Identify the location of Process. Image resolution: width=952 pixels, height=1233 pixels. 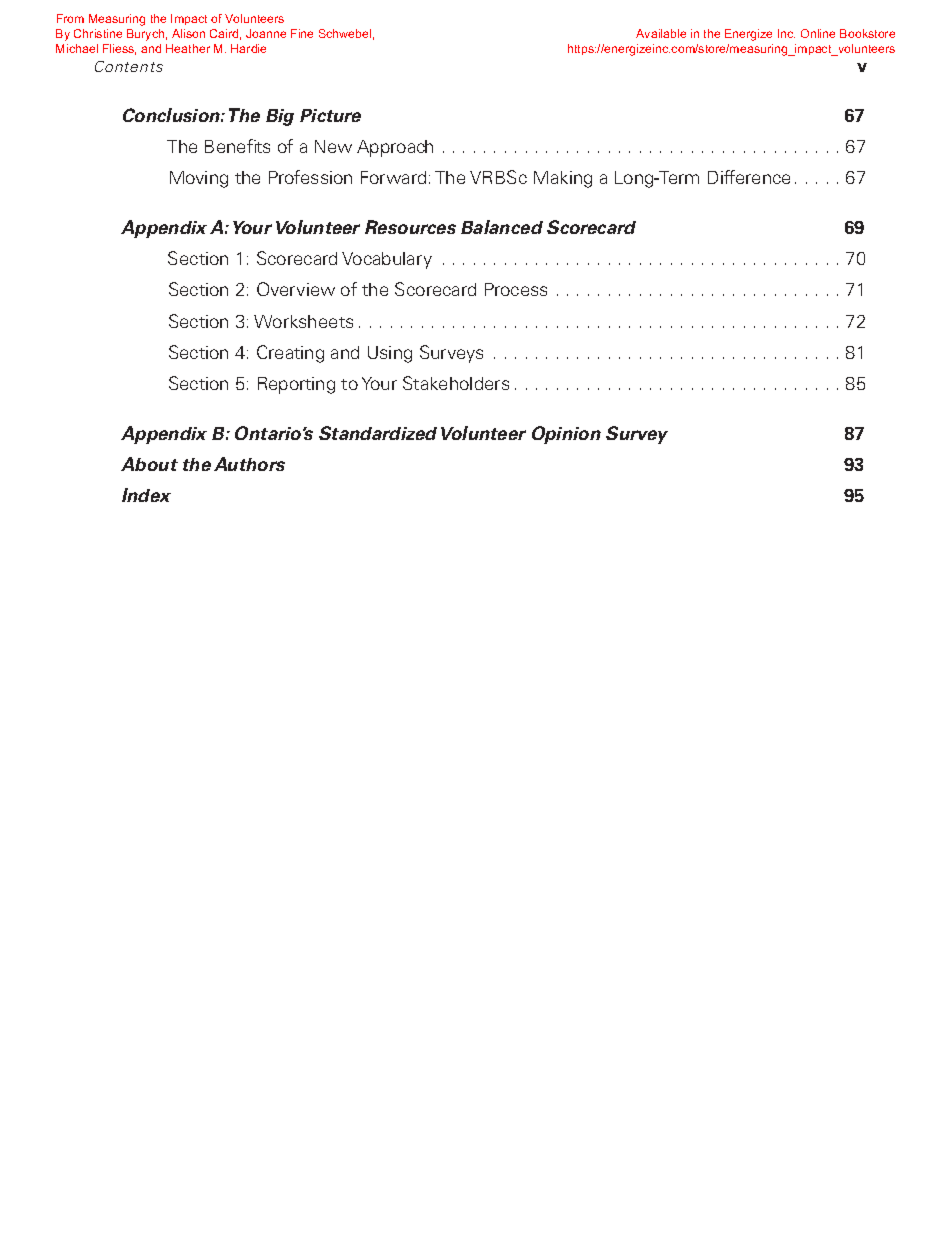
(516, 289).
